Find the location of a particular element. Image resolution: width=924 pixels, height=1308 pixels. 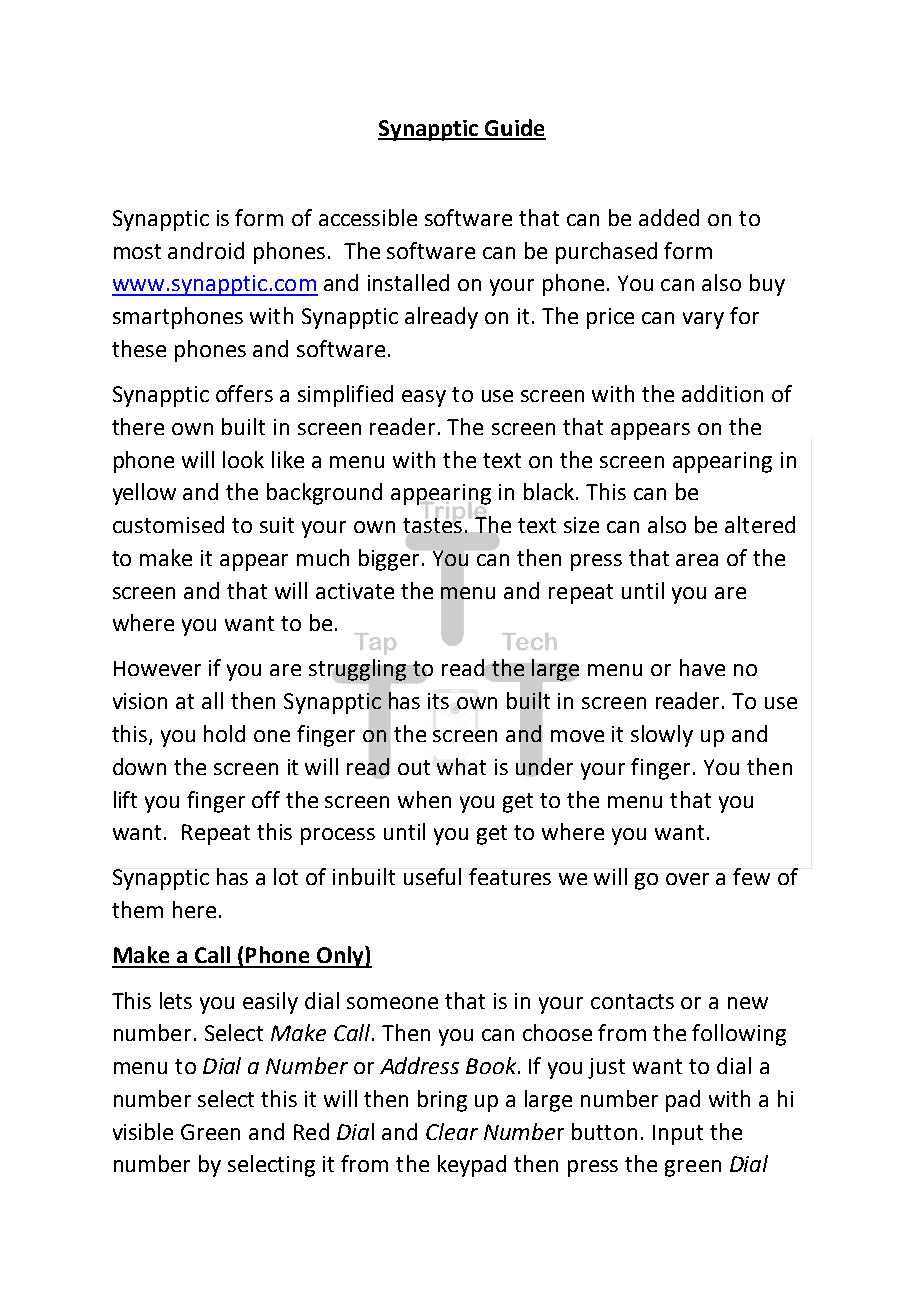

added is located at coordinates (669, 217).
